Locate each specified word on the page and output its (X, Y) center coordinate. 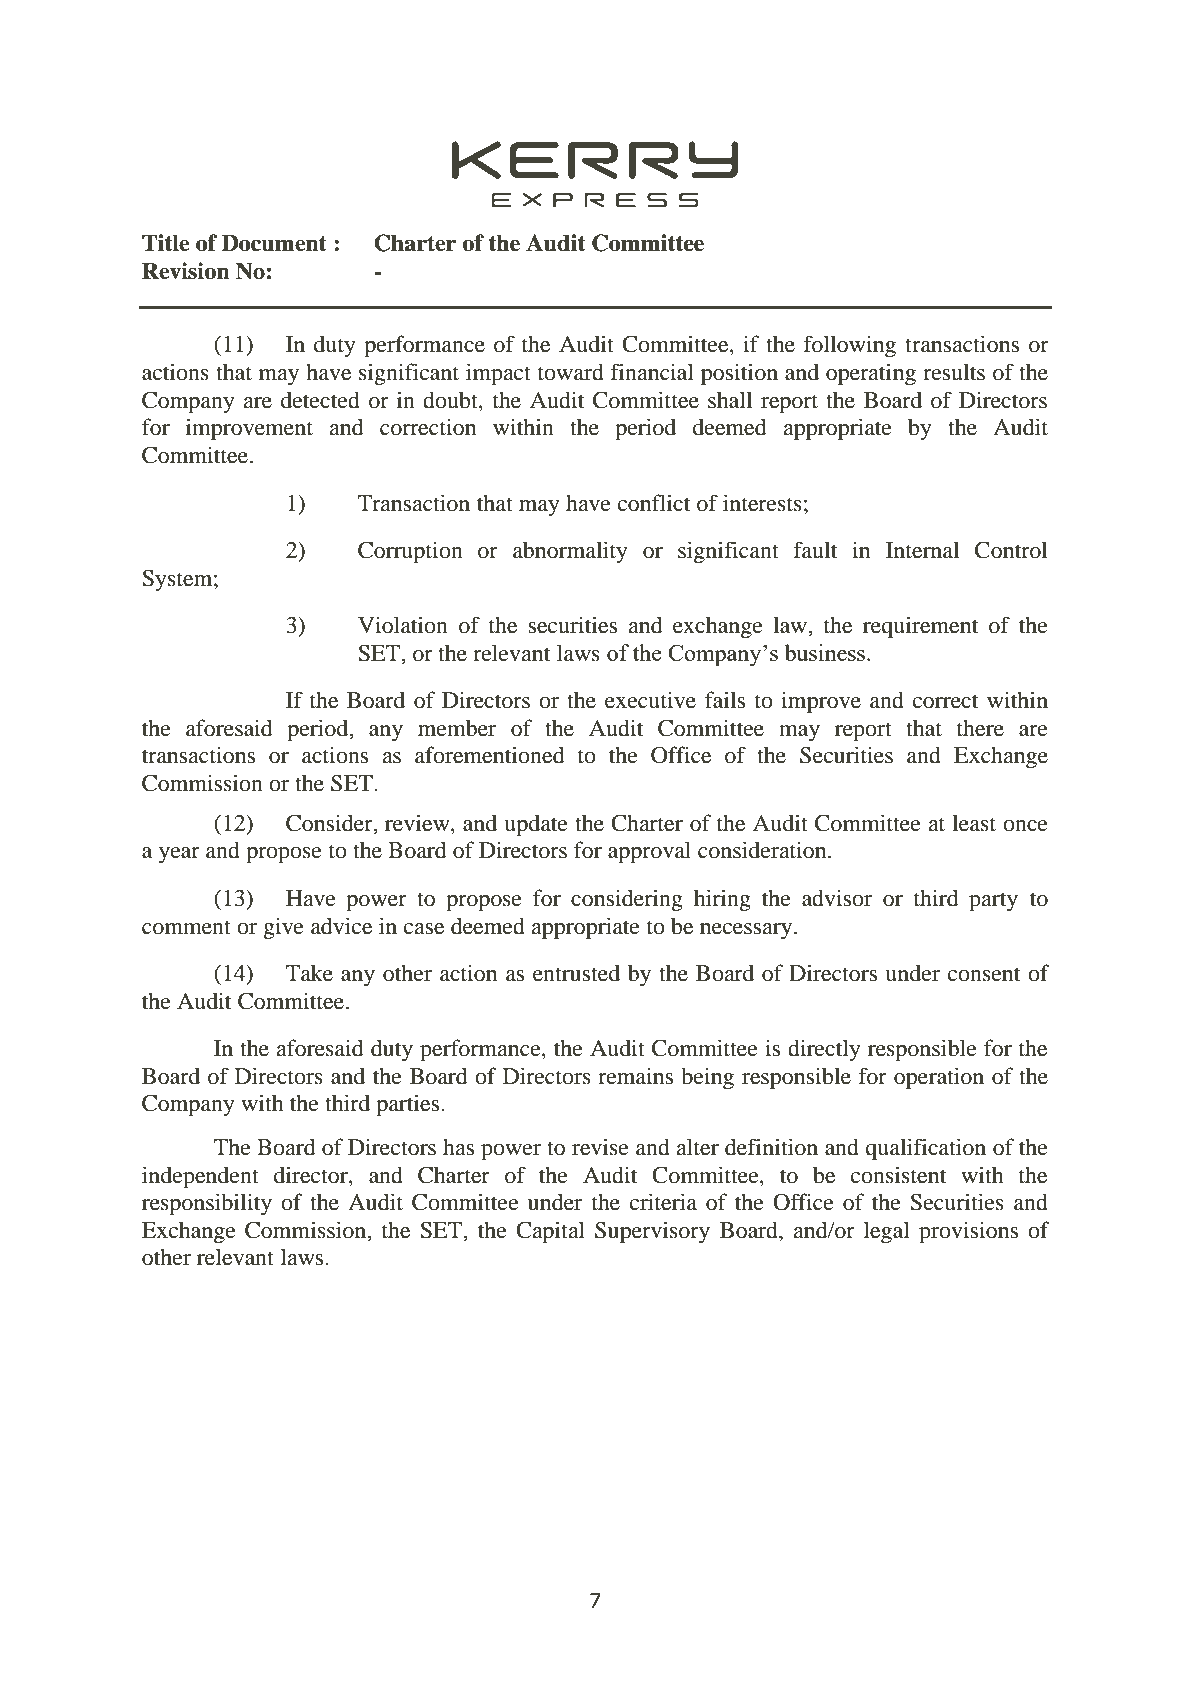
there (980, 728)
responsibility (207, 1204)
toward (571, 372)
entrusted (576, 973)
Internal (922, 550)
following (849, 346)
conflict (654, 503)
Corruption (410, 552)
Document (274, 243)
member (457, 728)
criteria (663, 1202)
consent (984, 974)
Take (309, 973)
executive (650, 700)
